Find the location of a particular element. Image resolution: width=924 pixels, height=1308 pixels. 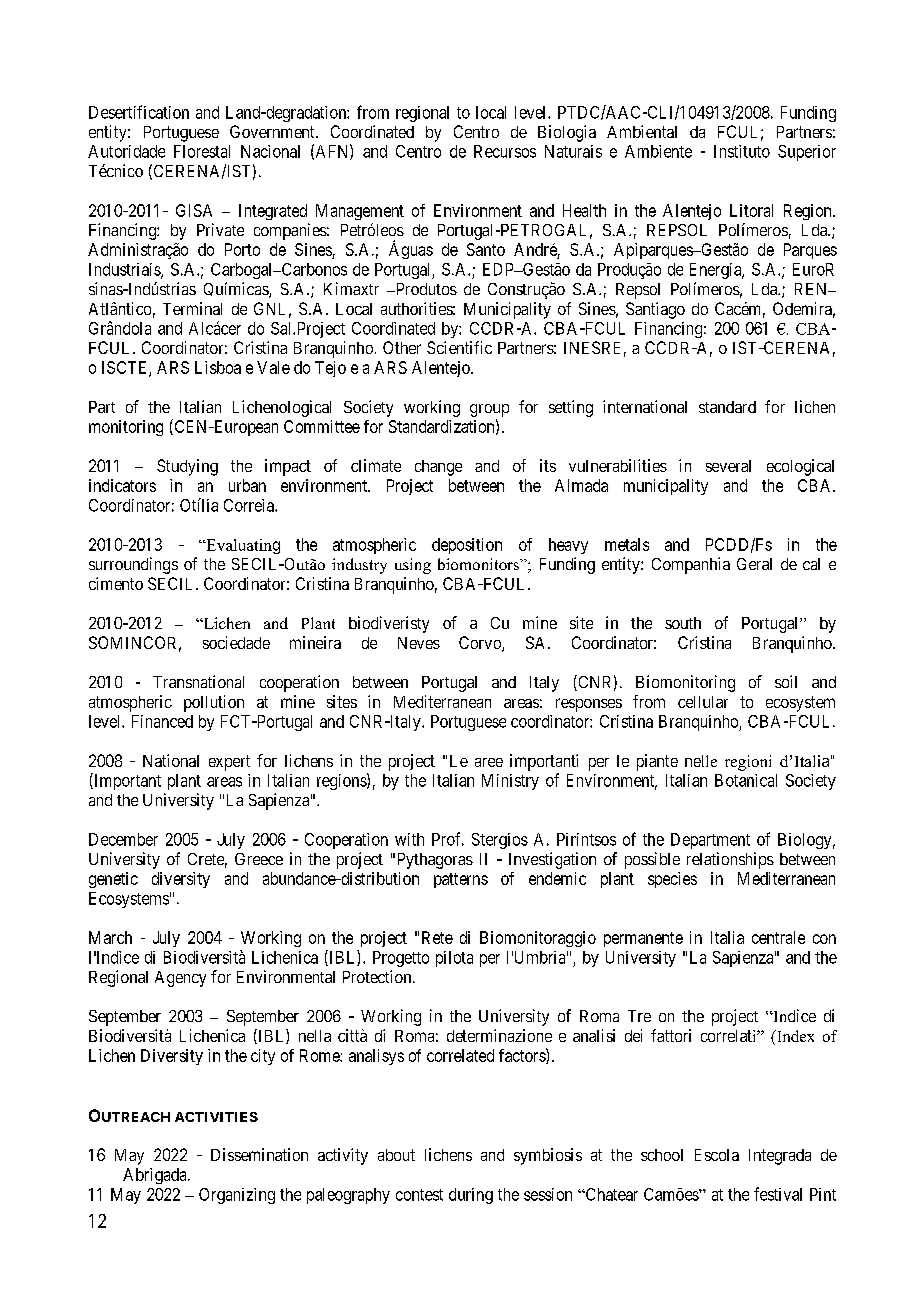

Management is located at coordinates (360, 212).
